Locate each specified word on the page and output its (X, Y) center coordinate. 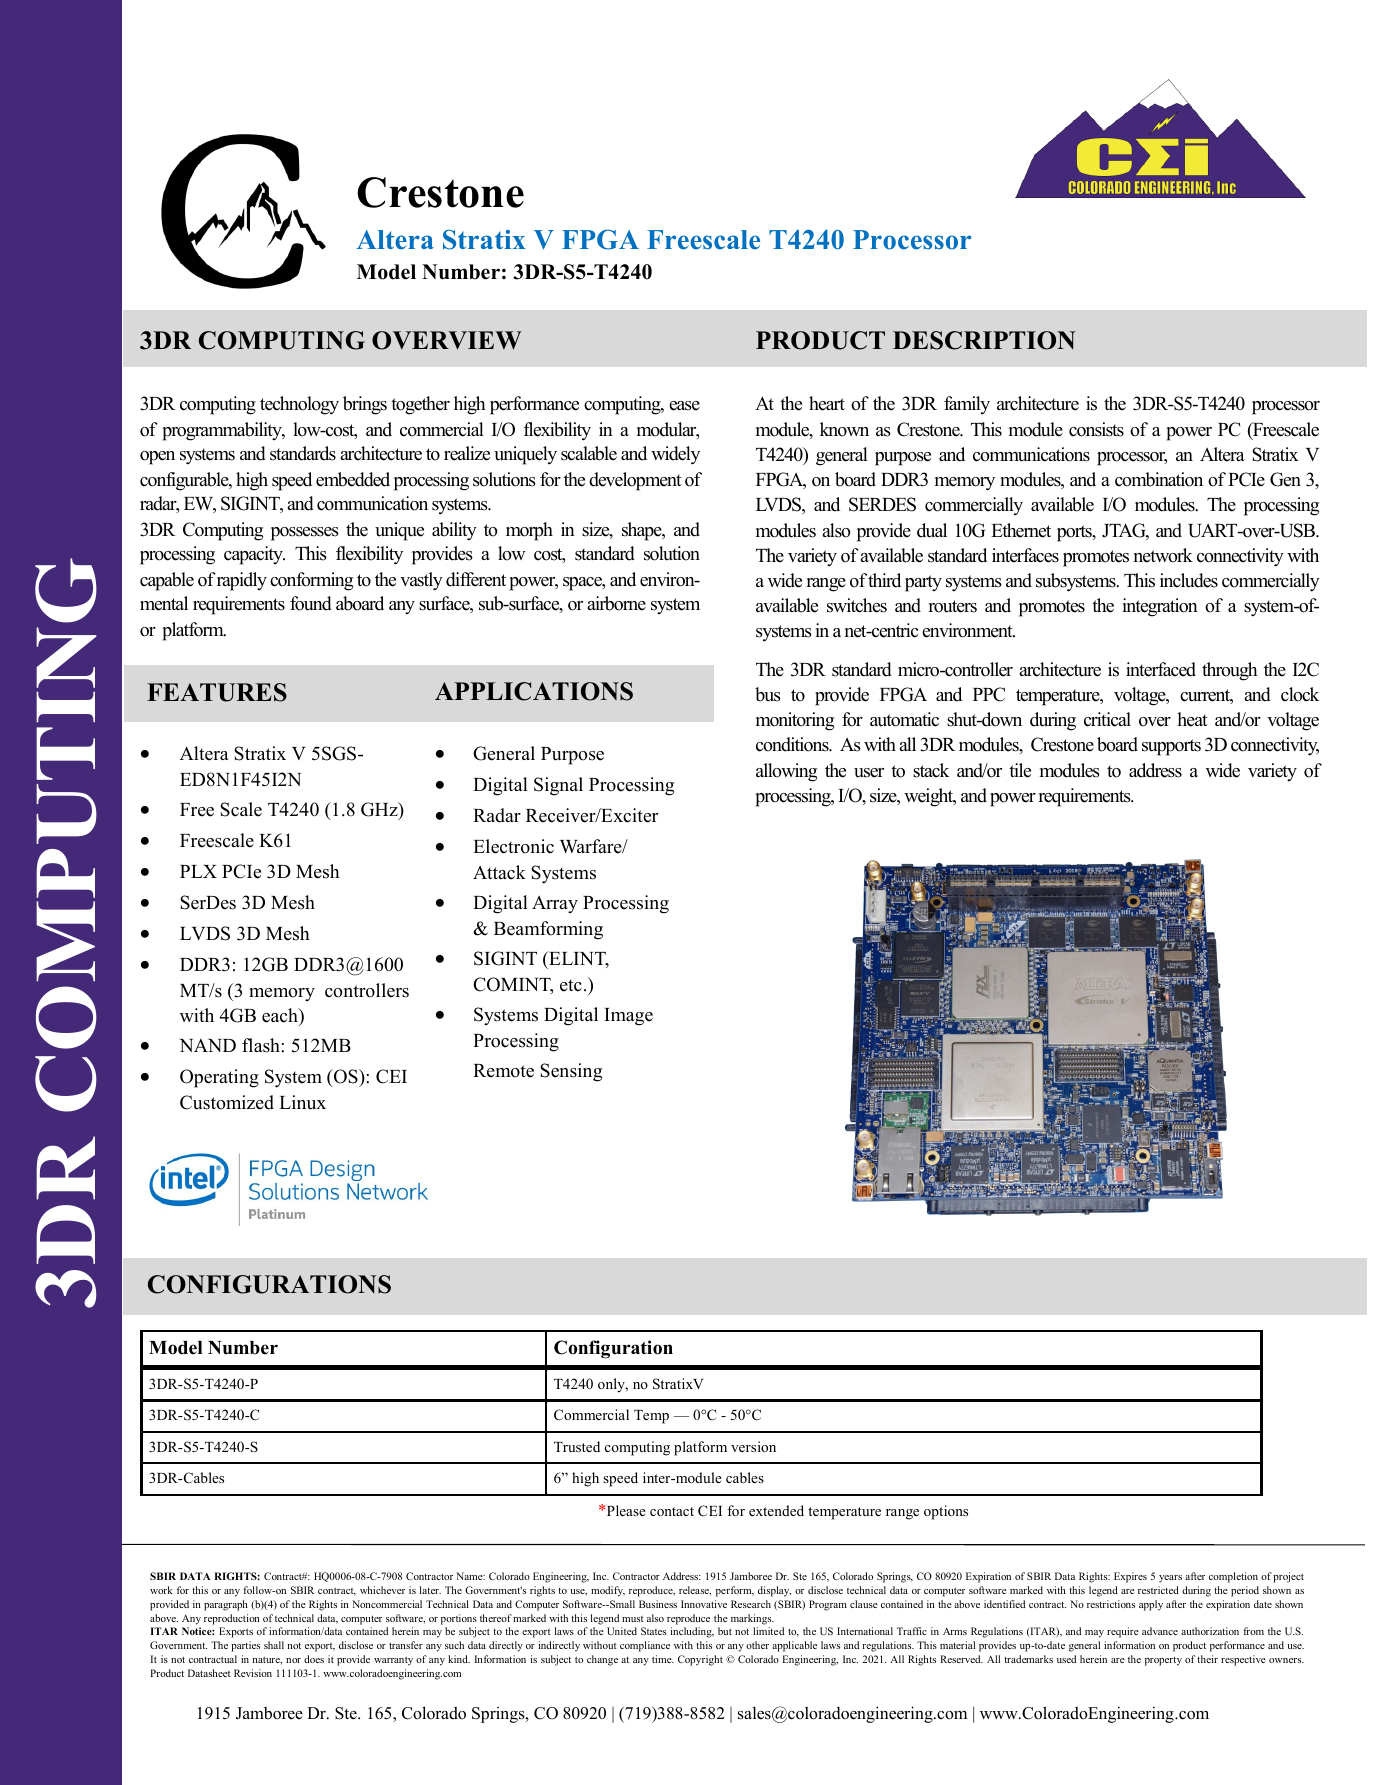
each (281, 1015)
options (946, 1512)
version (753, 1446)
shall (274, 1645)
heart (827, 403)
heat (1192, 719)
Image (628, 1017)
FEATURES (217, 692)
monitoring (795, 721)
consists (1096, 429)
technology (299, 405)
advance (1160, 1631)
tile (1020, 770)
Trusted (577, 1446)
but (725, 1631)
